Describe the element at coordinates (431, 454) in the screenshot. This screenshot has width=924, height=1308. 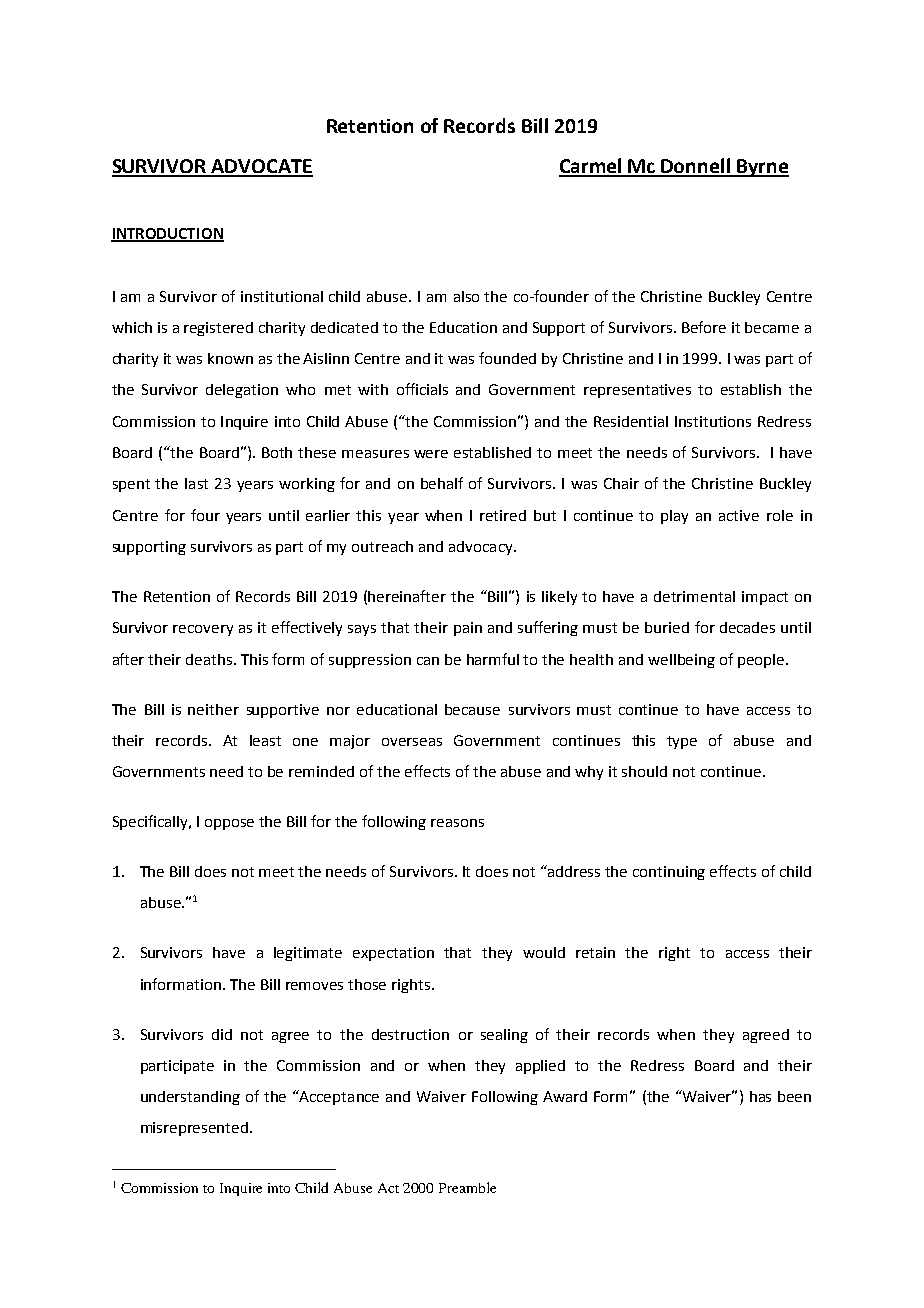
I see `were` at that location.
